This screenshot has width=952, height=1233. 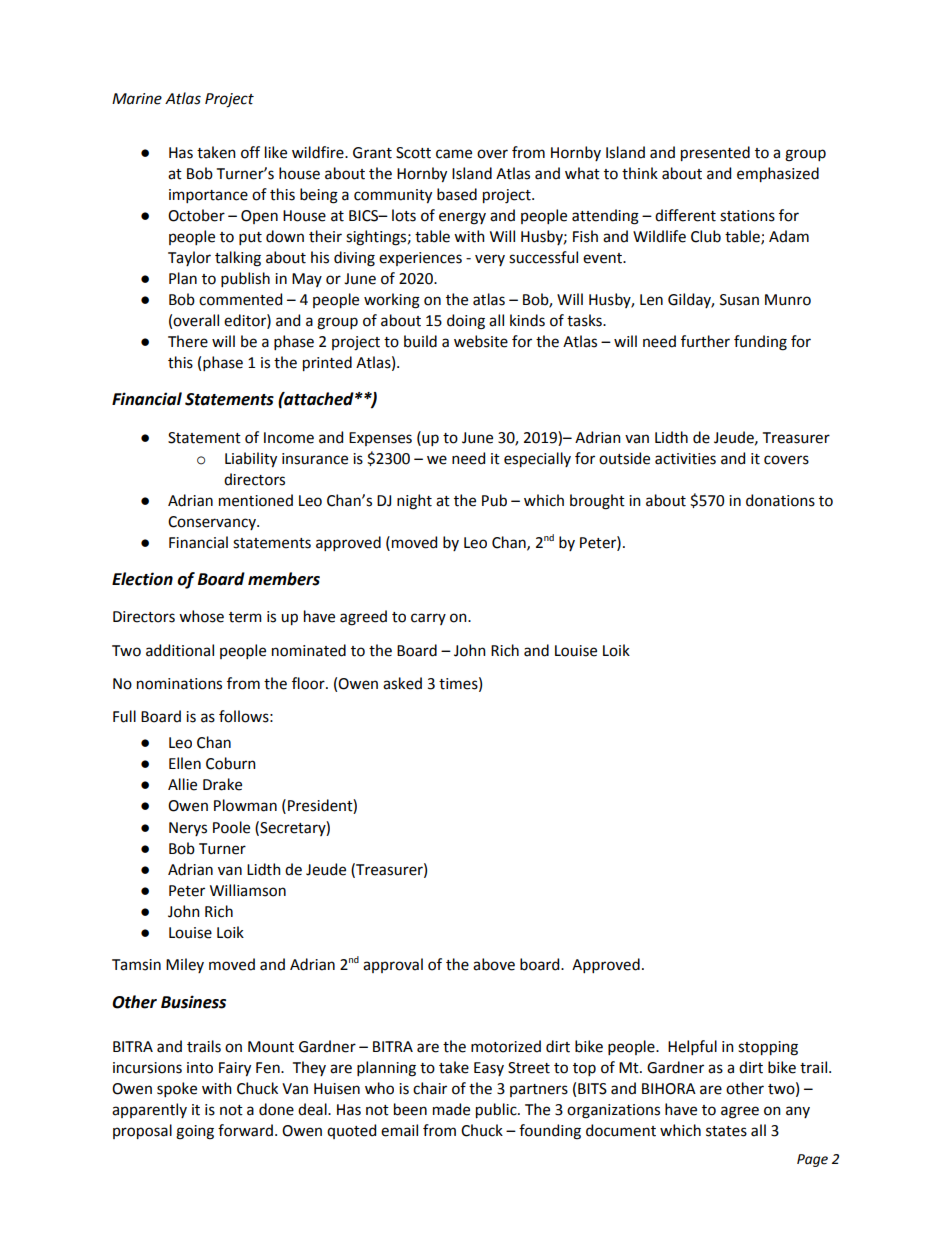 What do you see at coordinates (715, 153) in the screenshot?
I see `presented` at bounding box center [715, 153].
